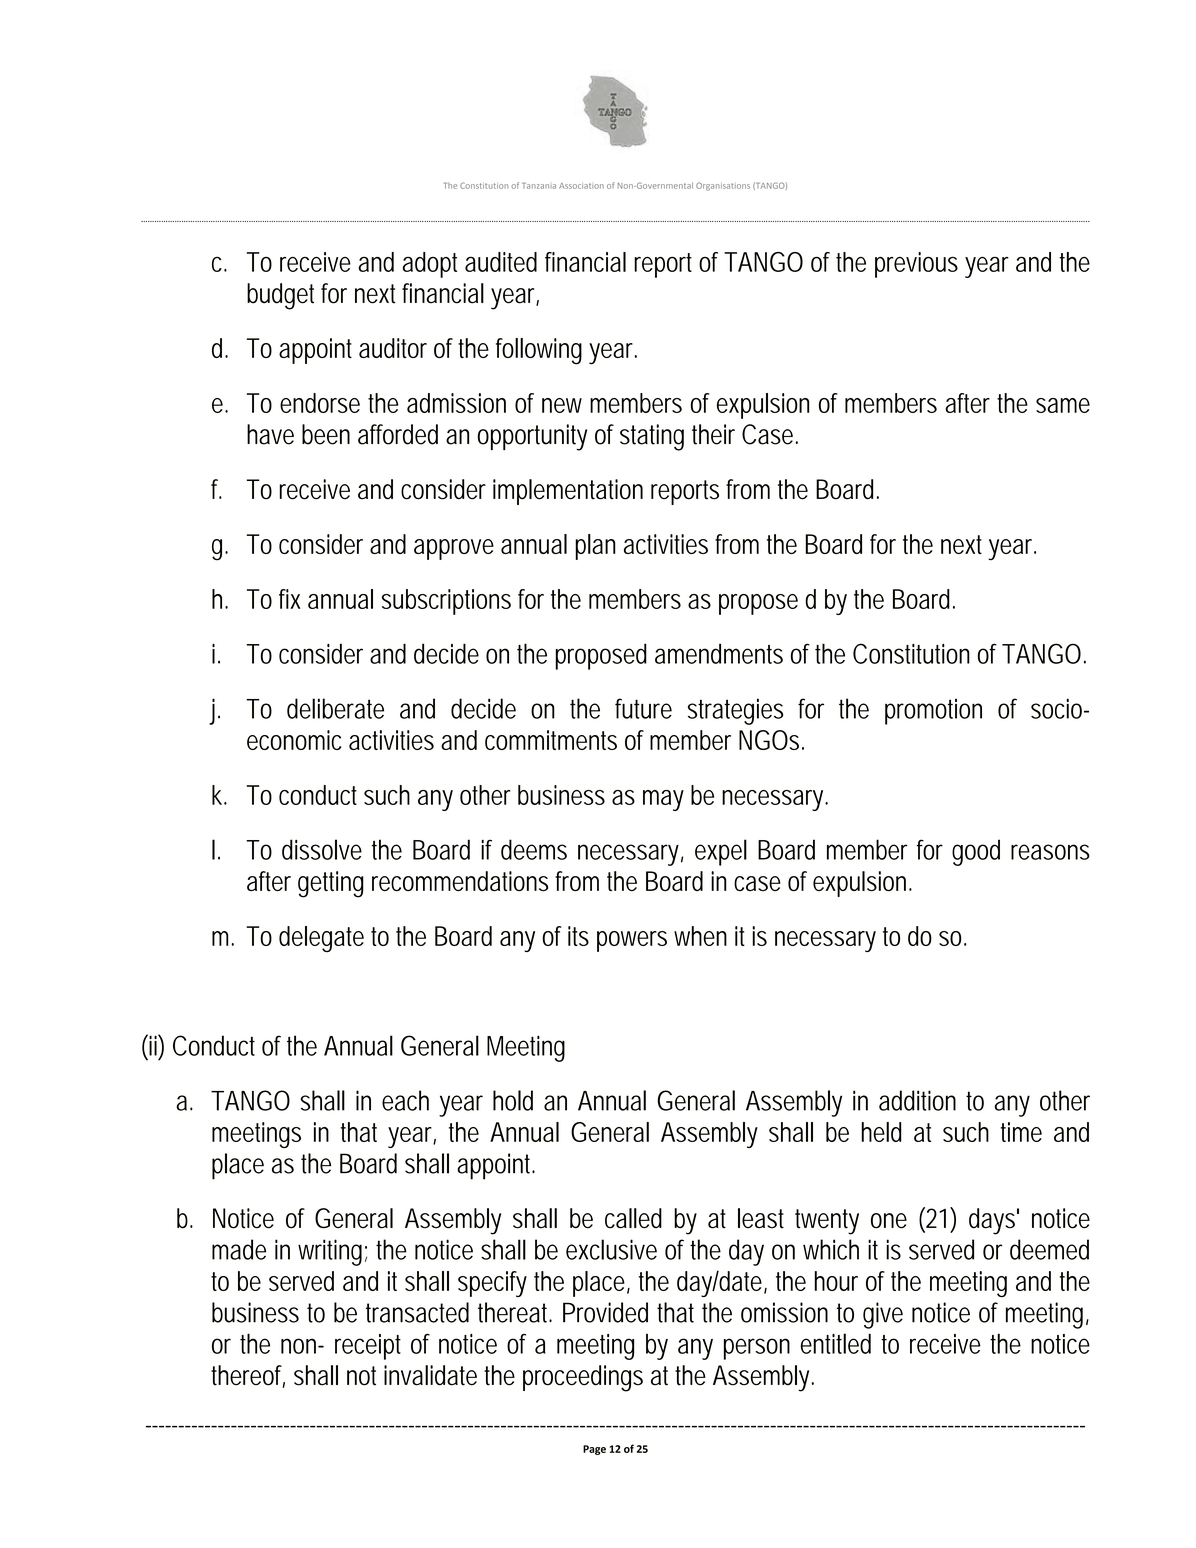 Image resolution: width=1196 pixels, height=1548 pixels. What do you see at coordinates (976, 852) in the screenshot?
I see `good` at bounding box center [976, 852].
